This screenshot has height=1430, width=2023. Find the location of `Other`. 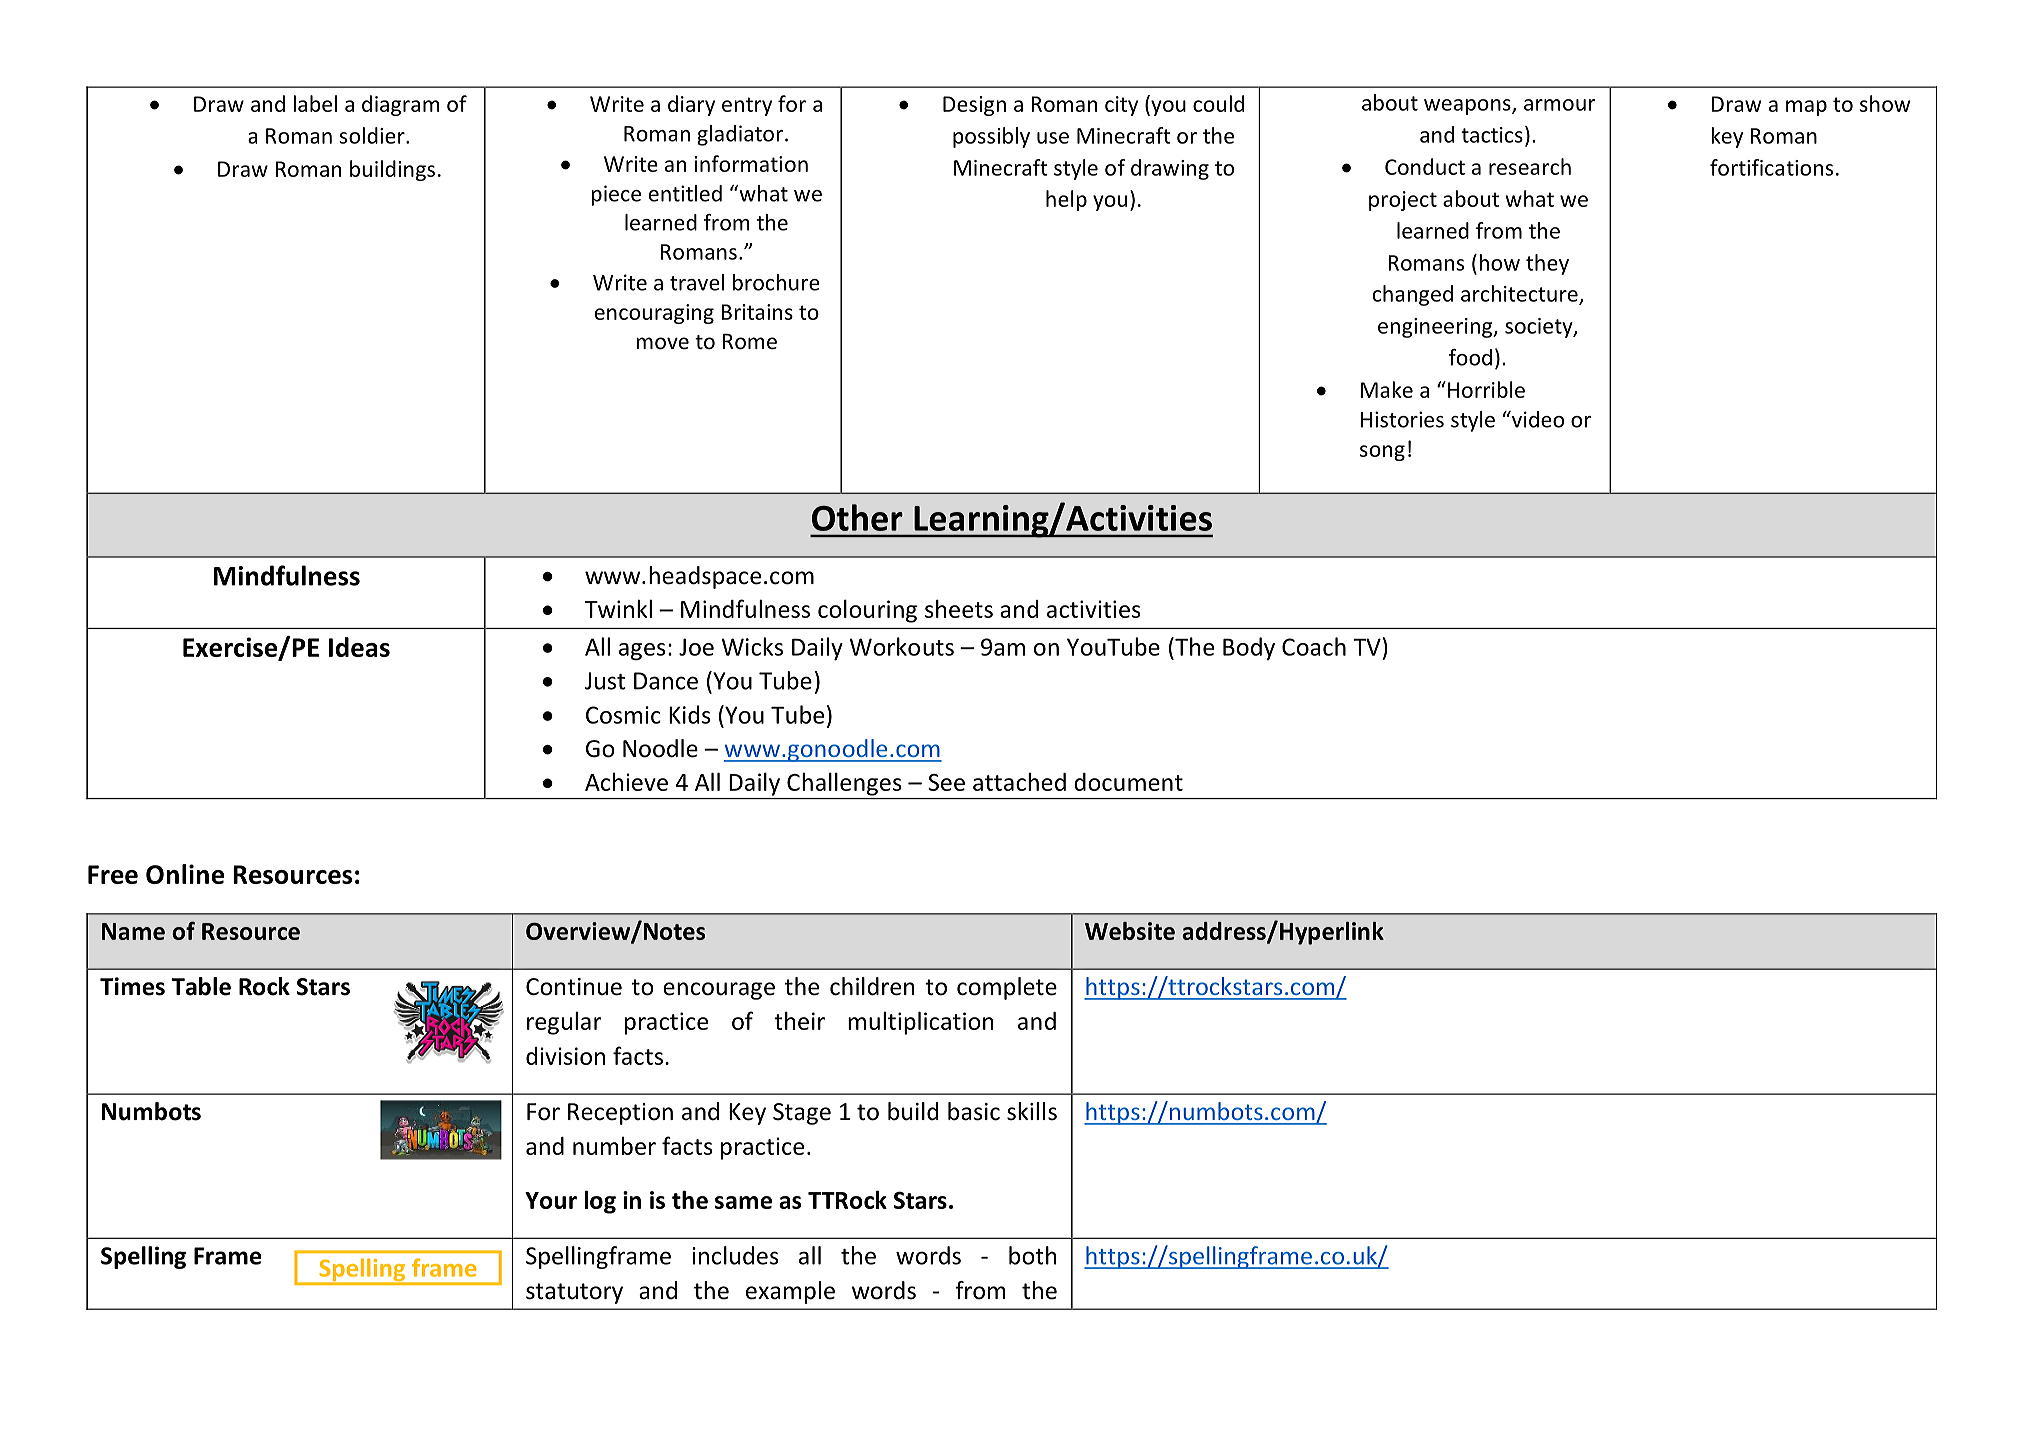

Other is located at coordinates (857, 517).
